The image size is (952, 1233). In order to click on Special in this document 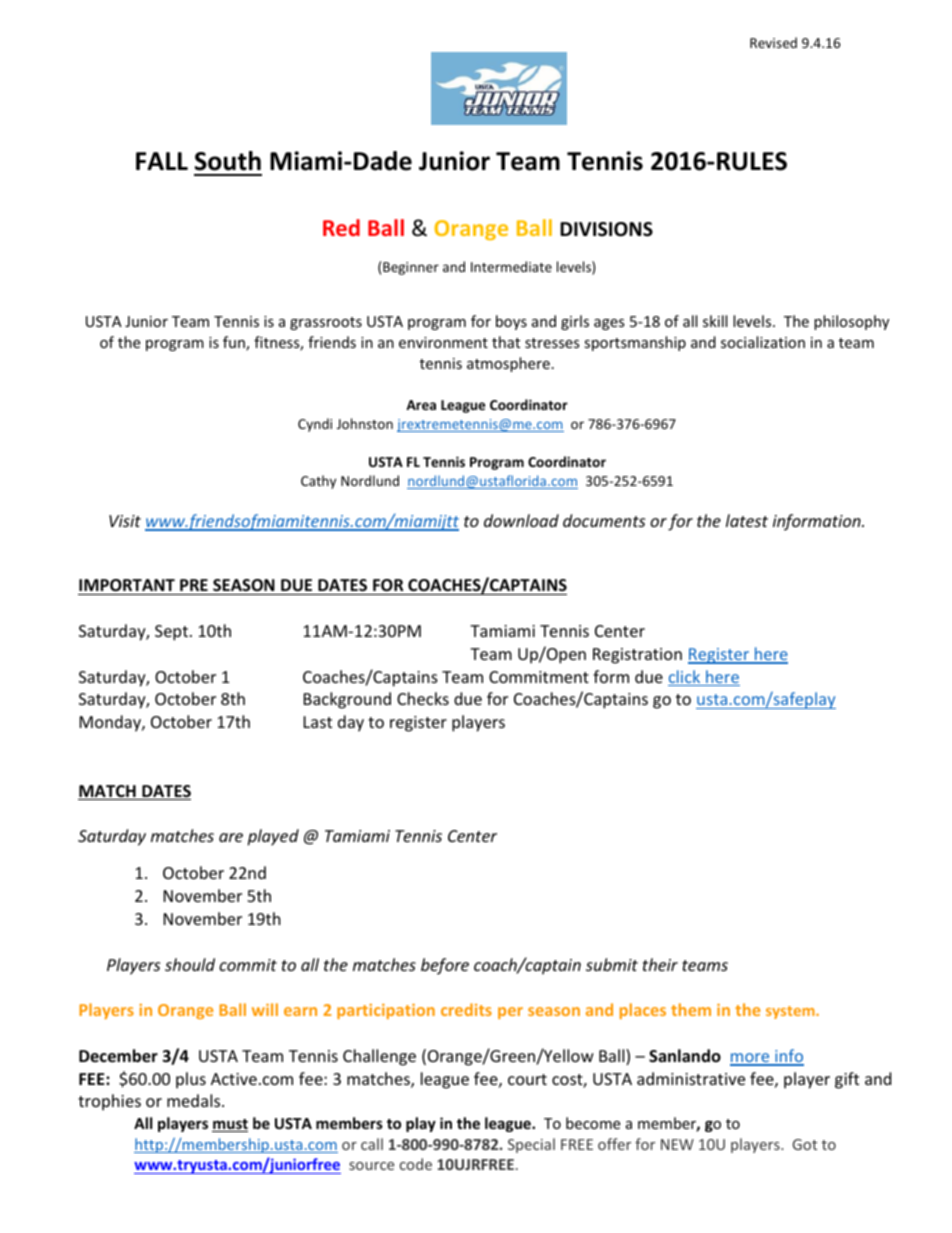, I will do `click(531, 1145)`.
